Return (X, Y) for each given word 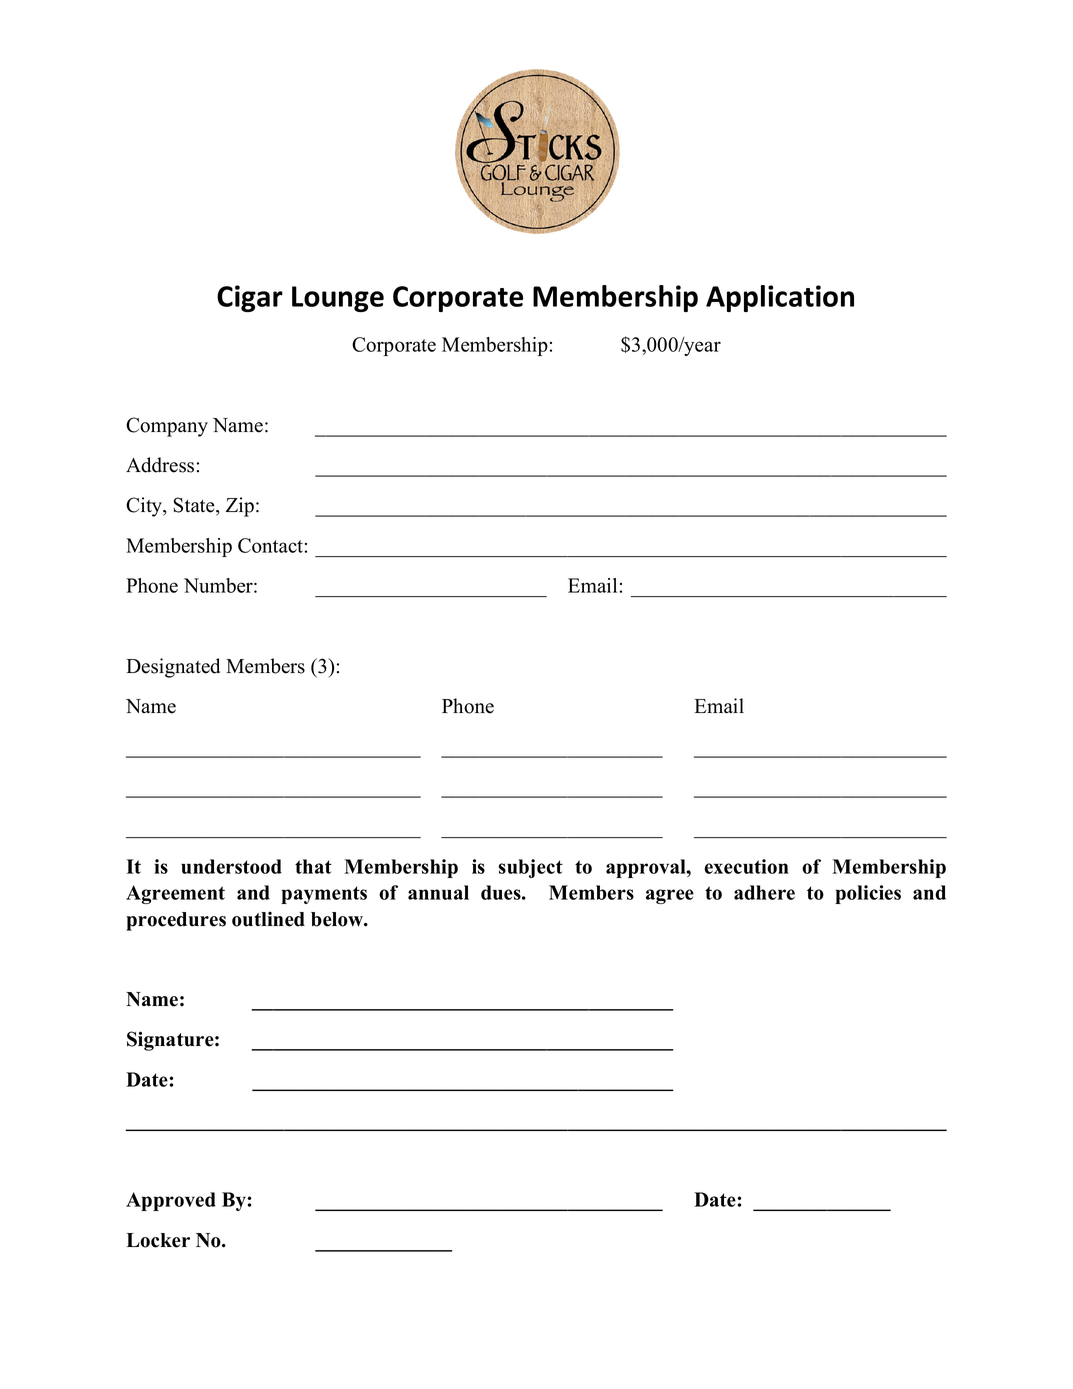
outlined (268, 919)
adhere (764, 892)
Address (160, 465)
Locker (158, 1240)
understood (231, 866)
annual (438, 892)
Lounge (338, 299)
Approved (171, 1201)
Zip (240, 507)
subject (530, 868)
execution (746, 866)
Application (780, 298)
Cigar (250, 298)
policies (868, 894)
